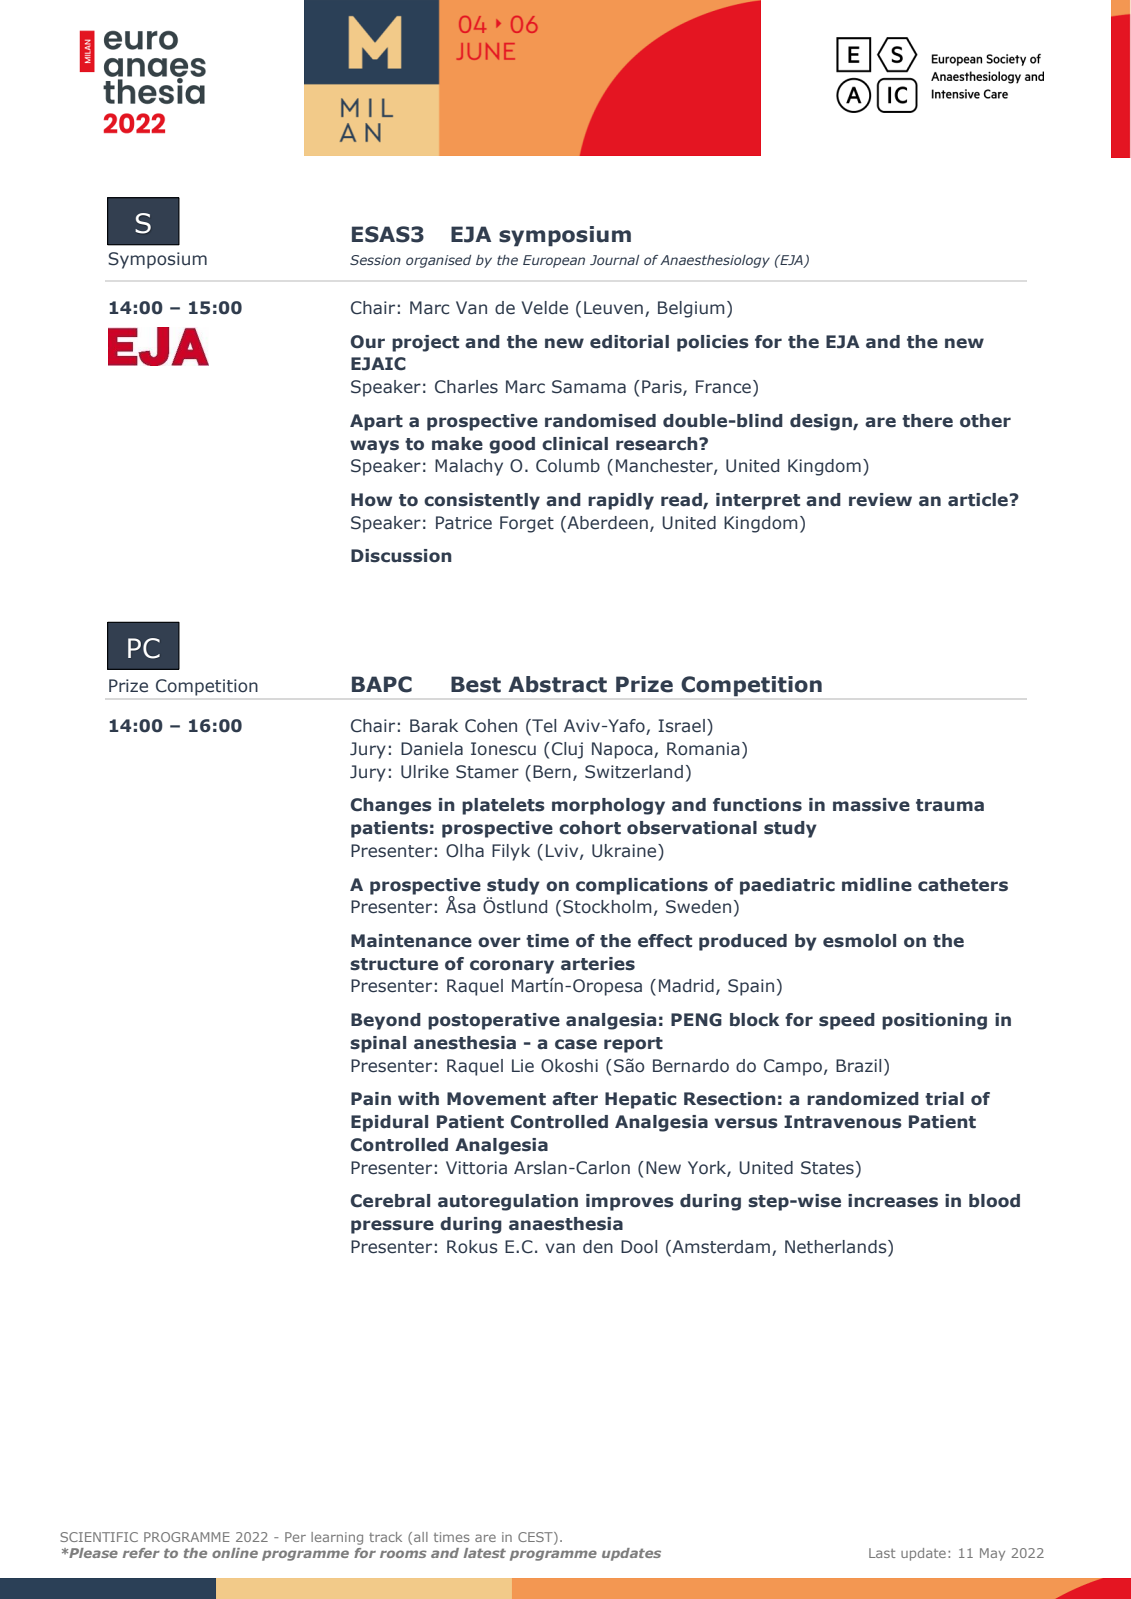 This image has width=1131, height=1599. What do you see at coordinates (880, 500) in the image?
I see `review` at bounding box center [880, 500].
